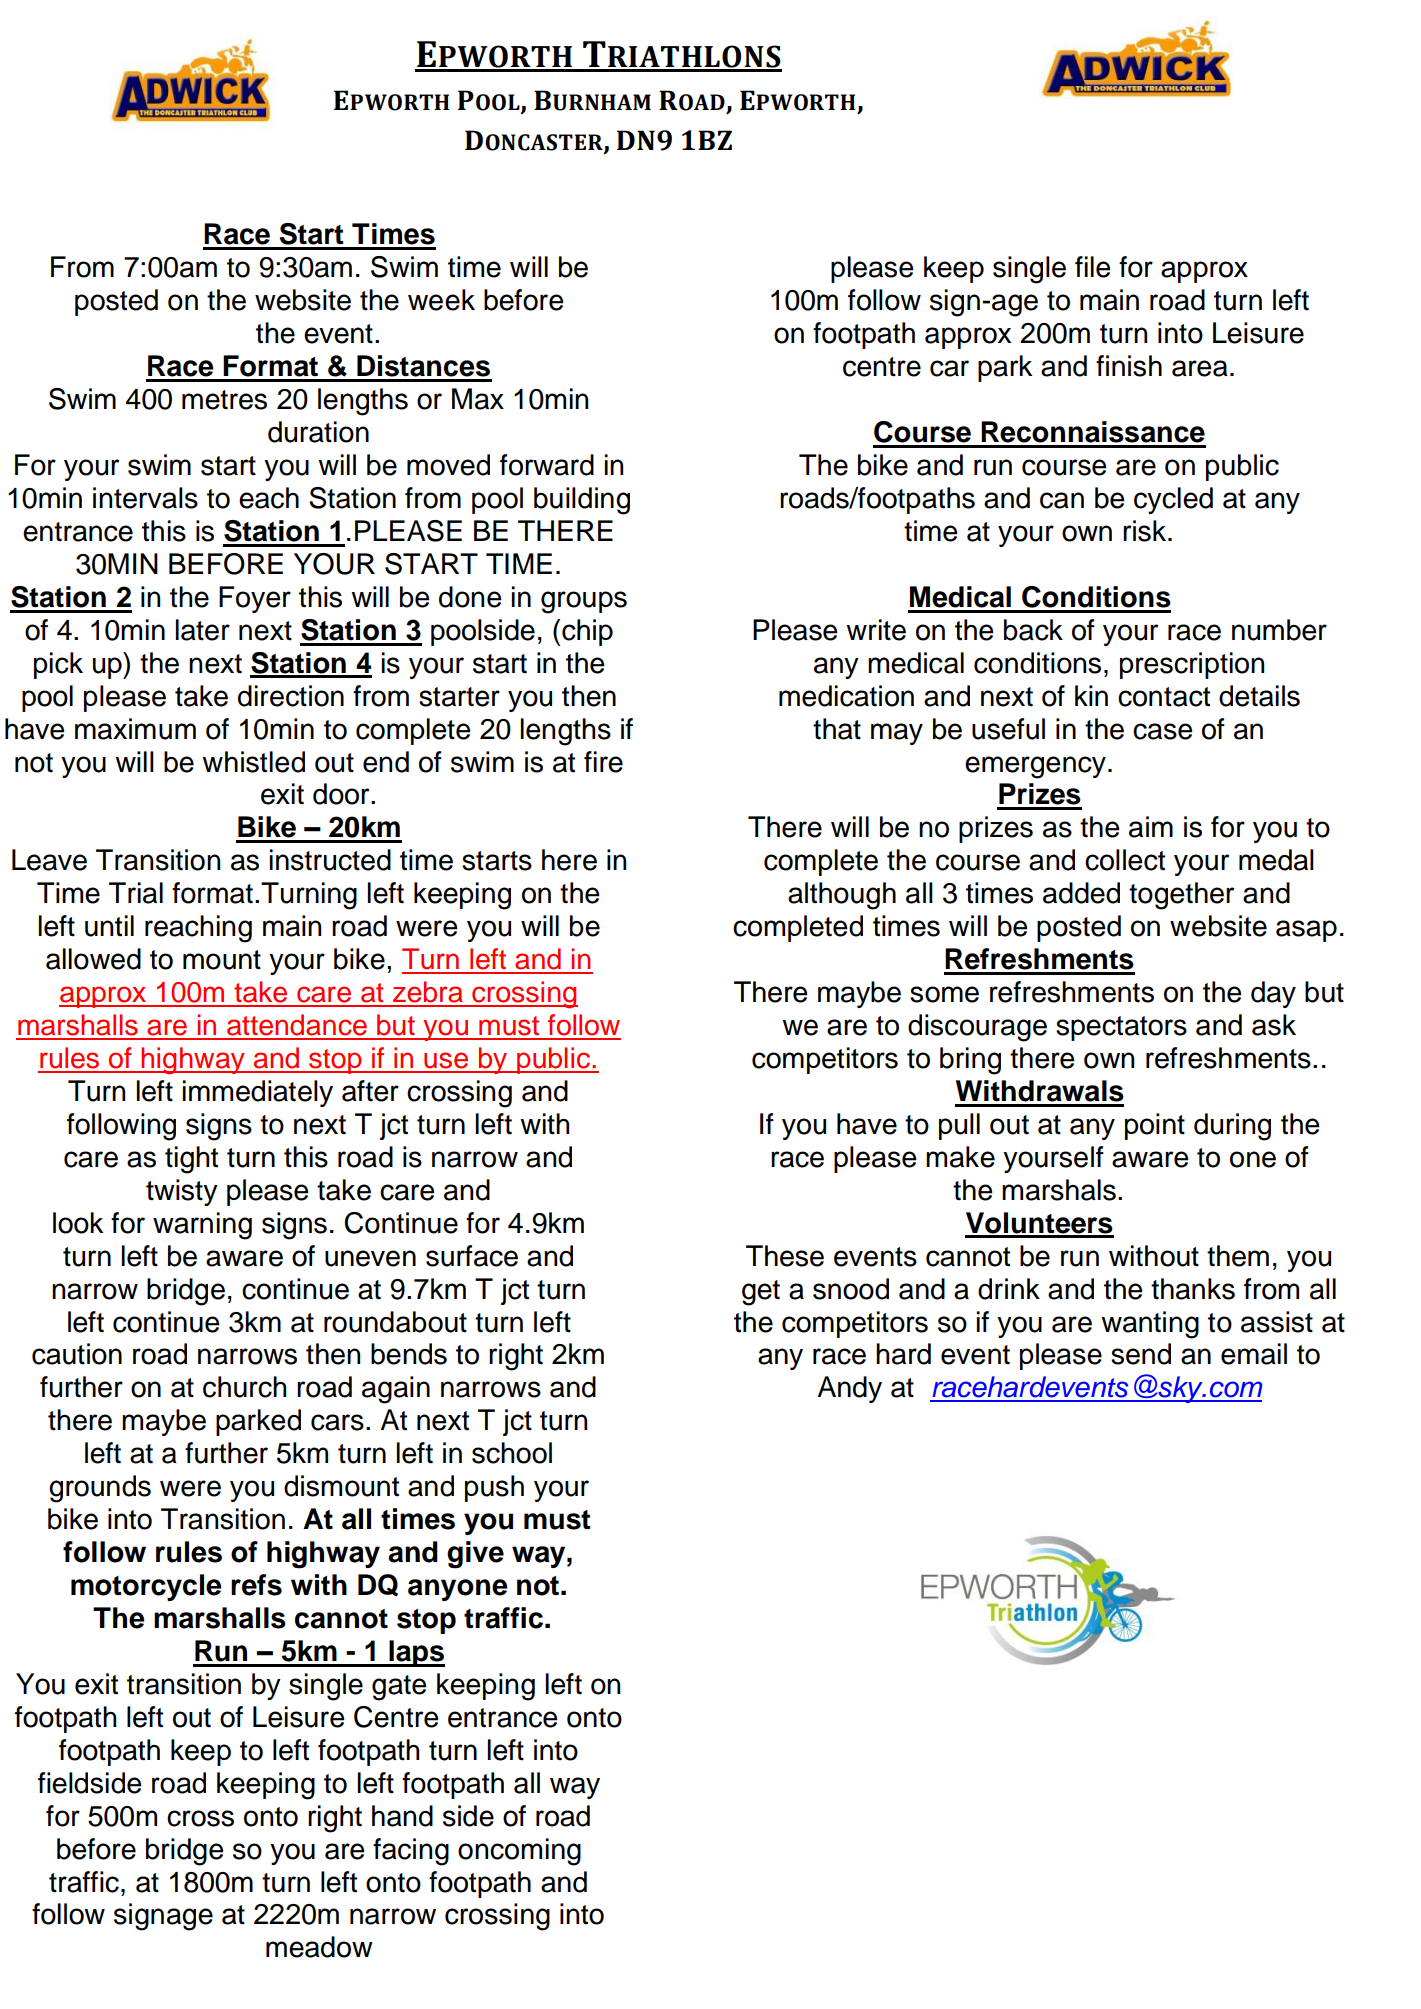  Describe the element at coordinates (441, 300) in the screenshot. I see `week` at that location.
